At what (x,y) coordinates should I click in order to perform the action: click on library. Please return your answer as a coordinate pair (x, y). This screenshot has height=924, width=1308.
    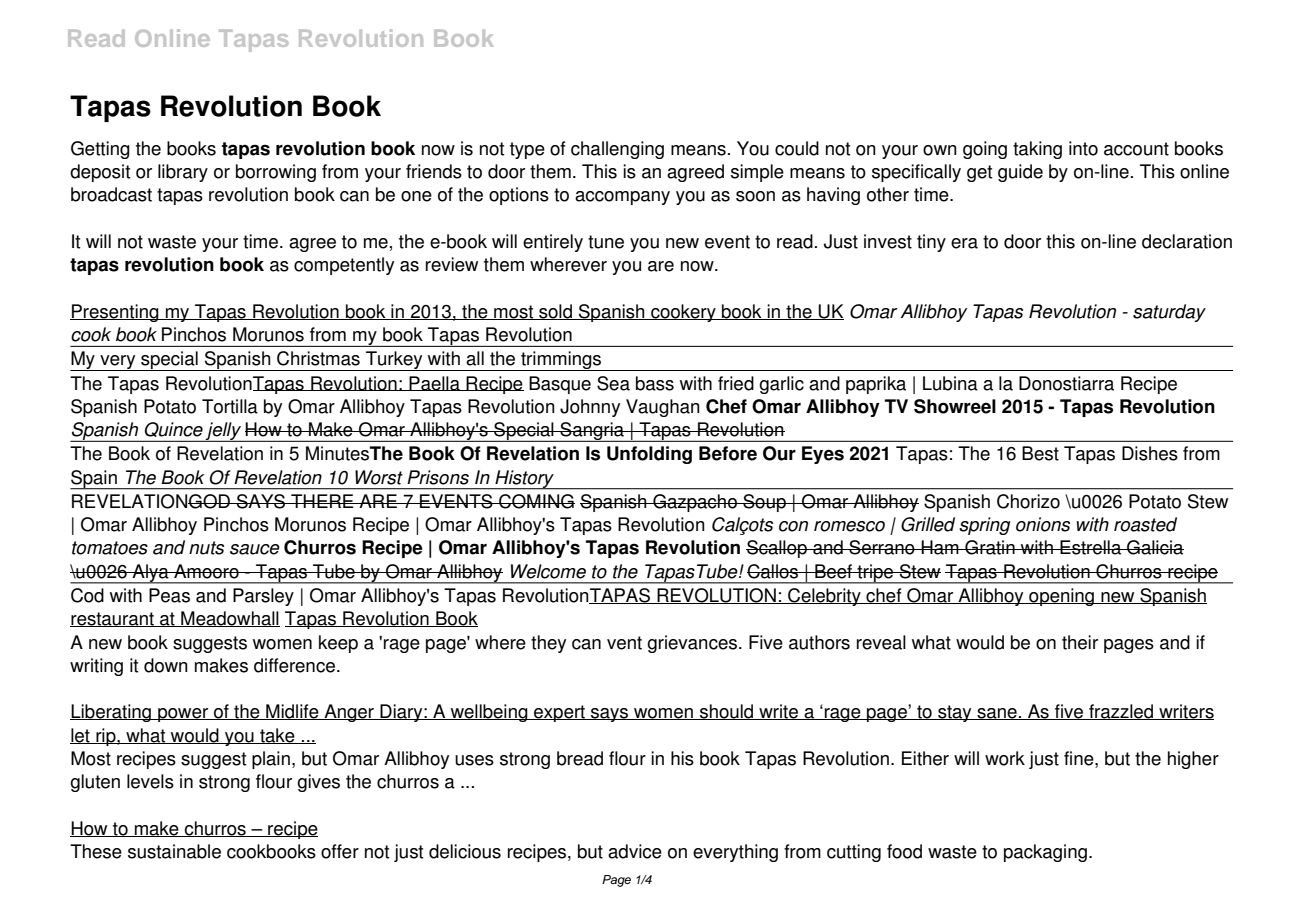
    Looking at the image, I should click on (183, 173).
